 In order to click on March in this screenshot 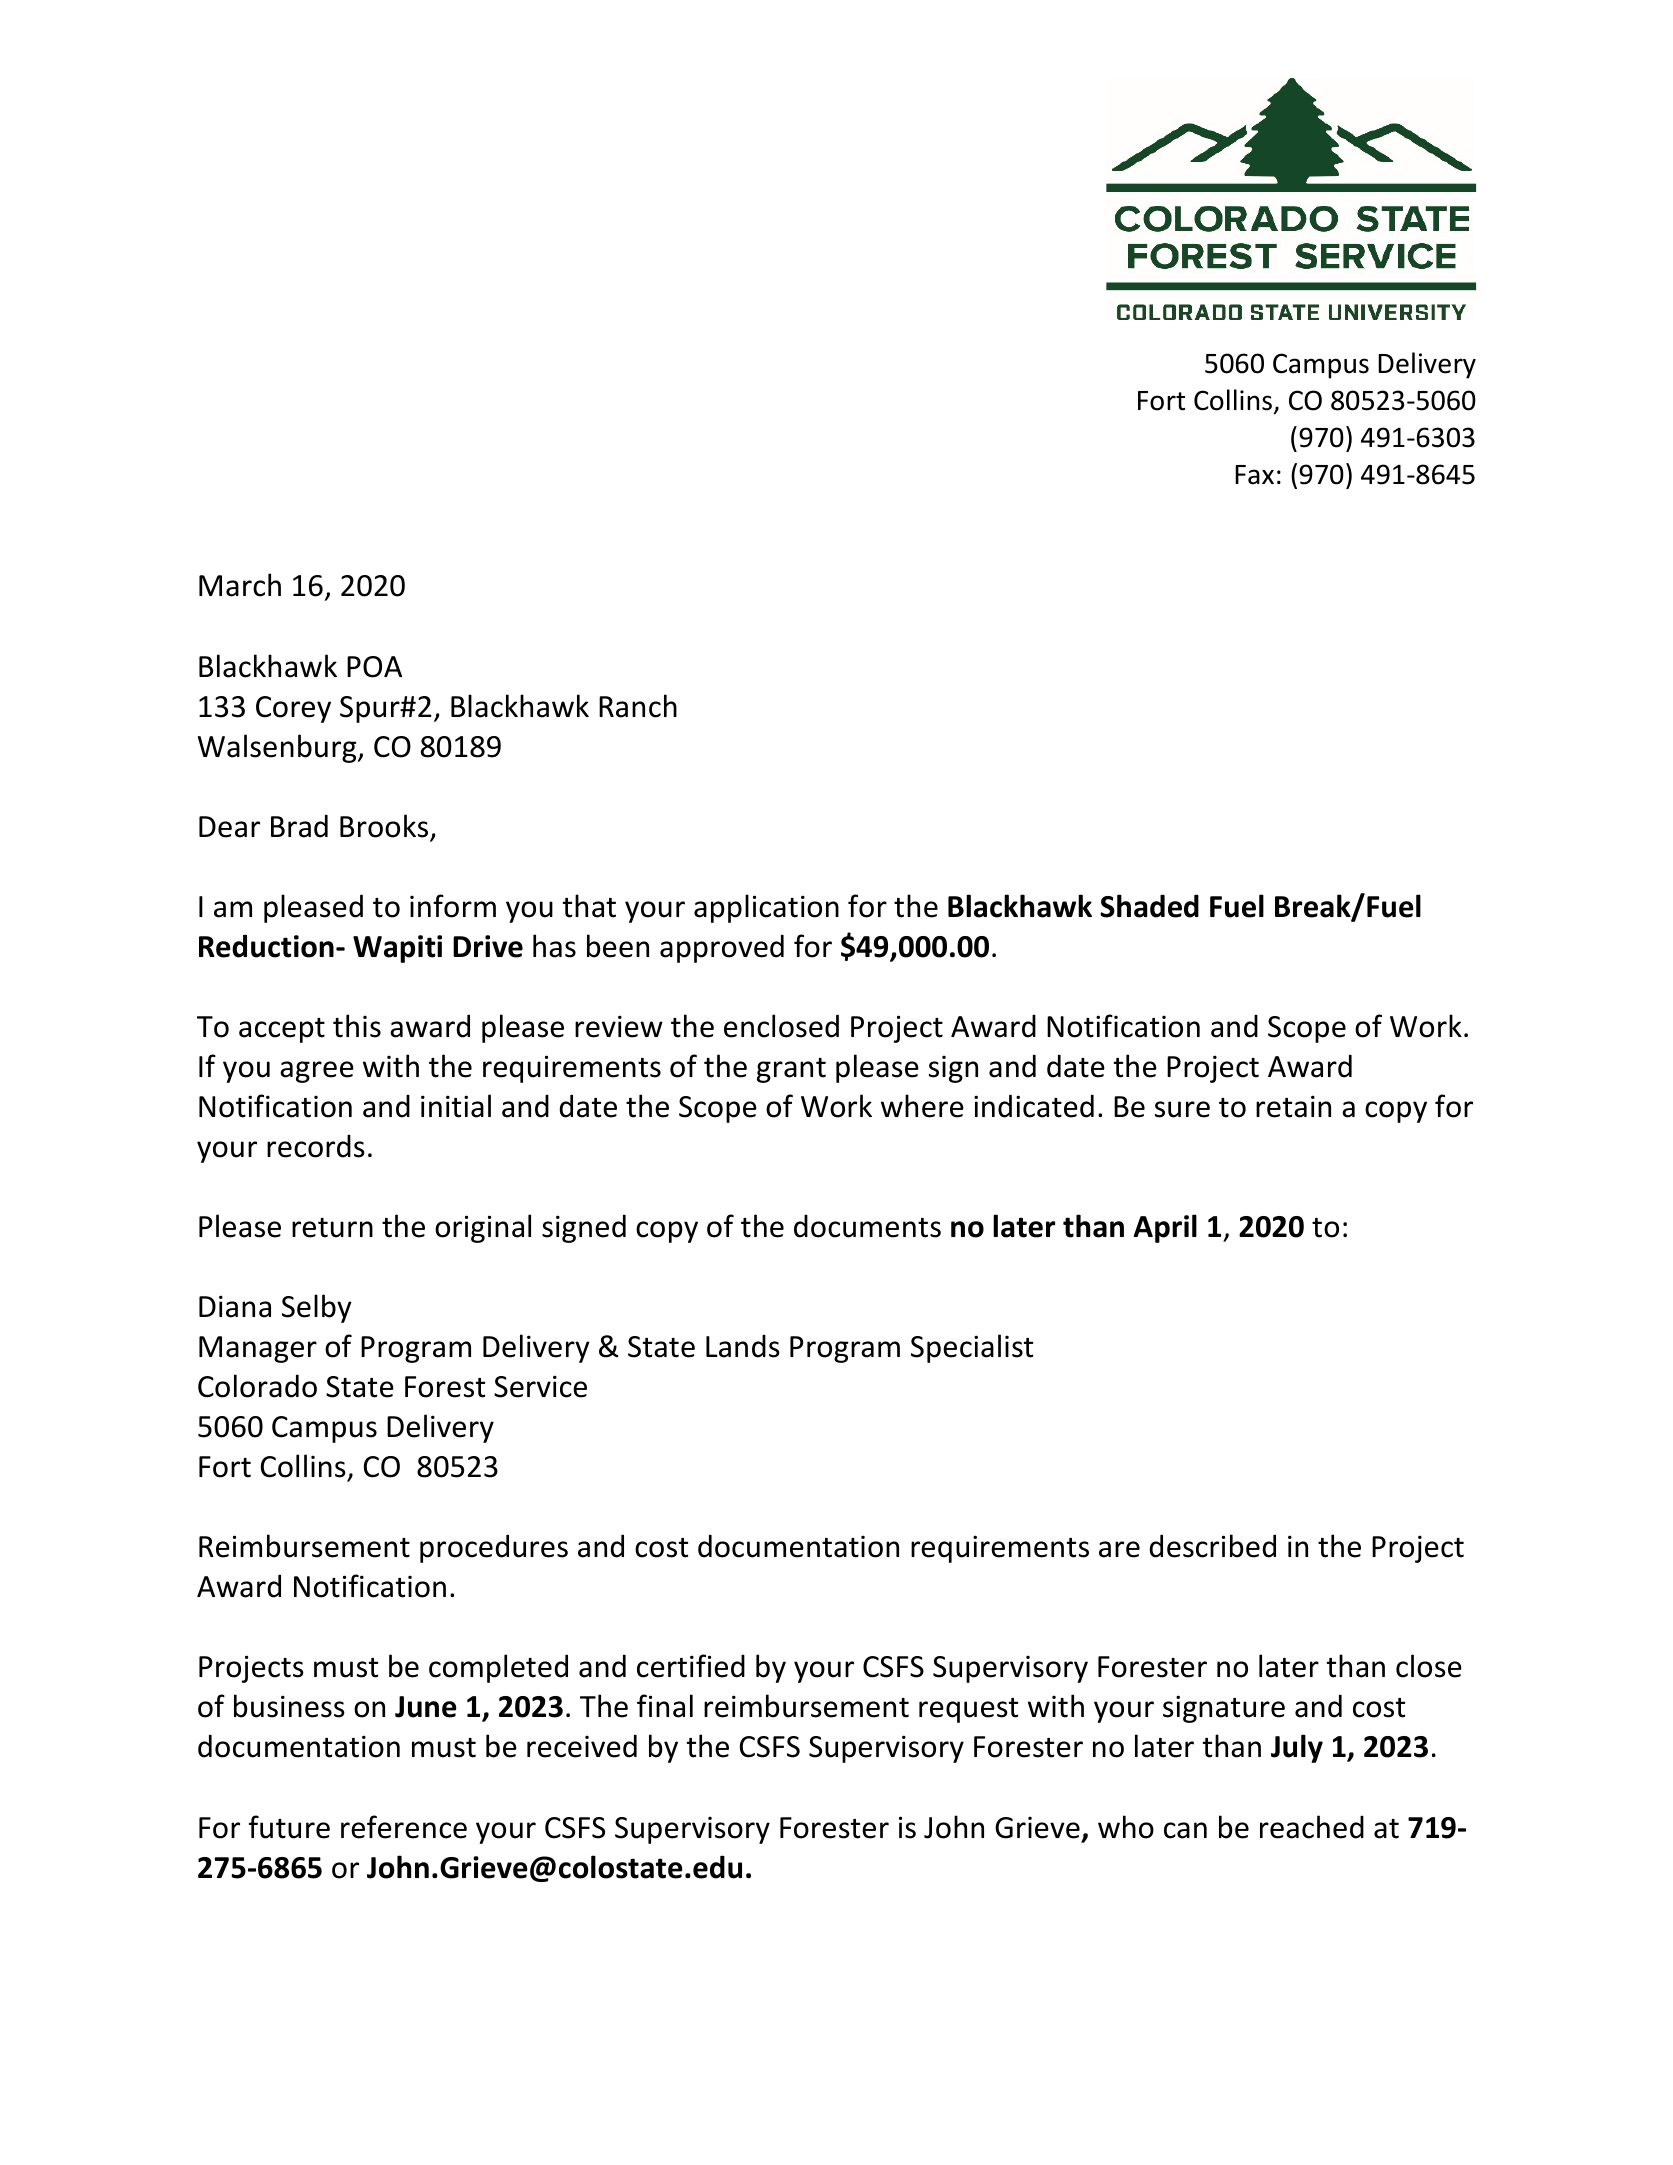, I will do `click(240, 585)`.
